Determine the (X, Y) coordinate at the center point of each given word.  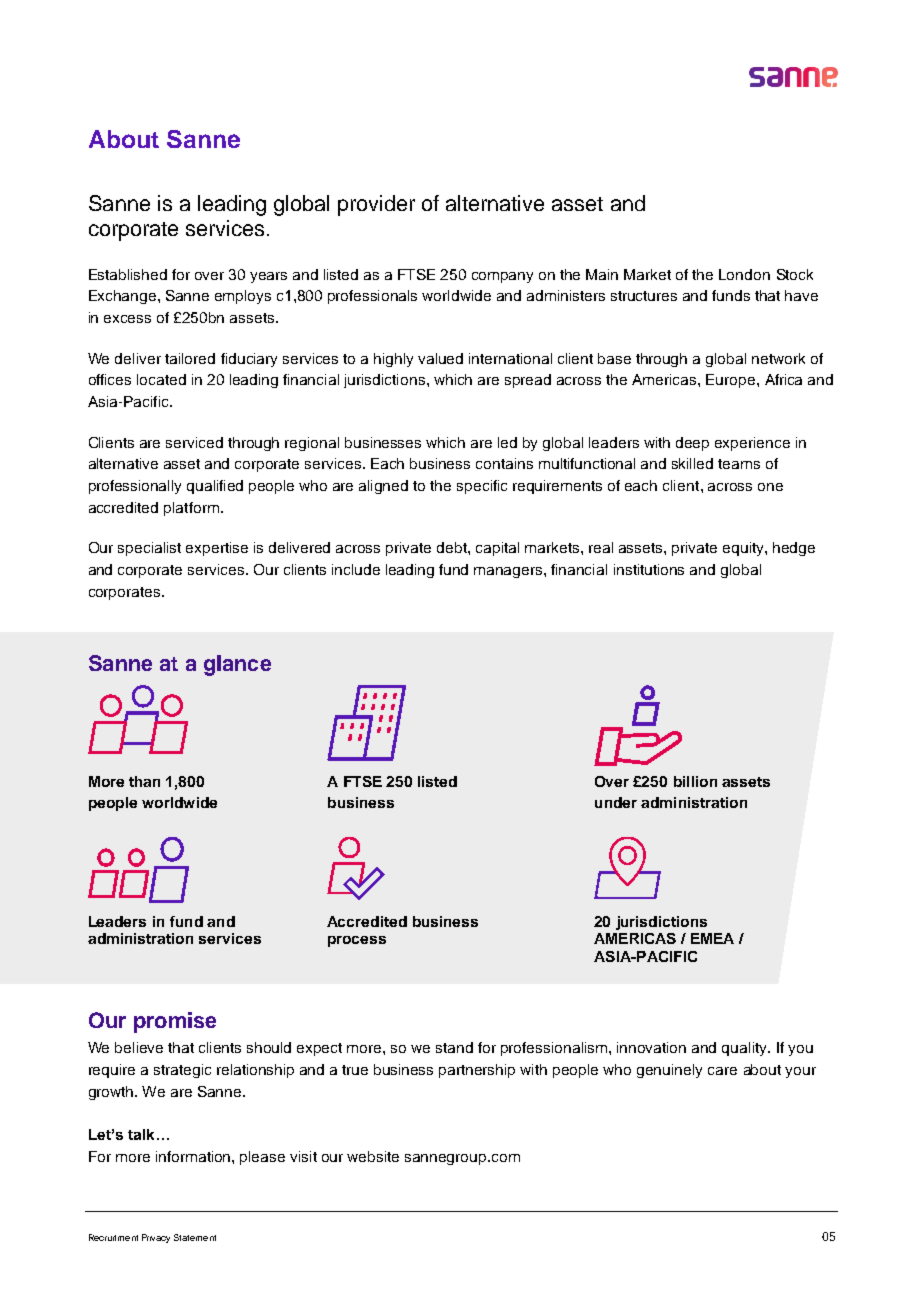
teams (739, 464)
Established (128, 274)
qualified (215, 487)
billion (695, 781)
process (357, 941)
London (744, 274)
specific (482, 487)
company (502, 277)
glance (237, 665)
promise (175, 1022)
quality (745, 1049)
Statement (195, 1237)
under (616, 802)
